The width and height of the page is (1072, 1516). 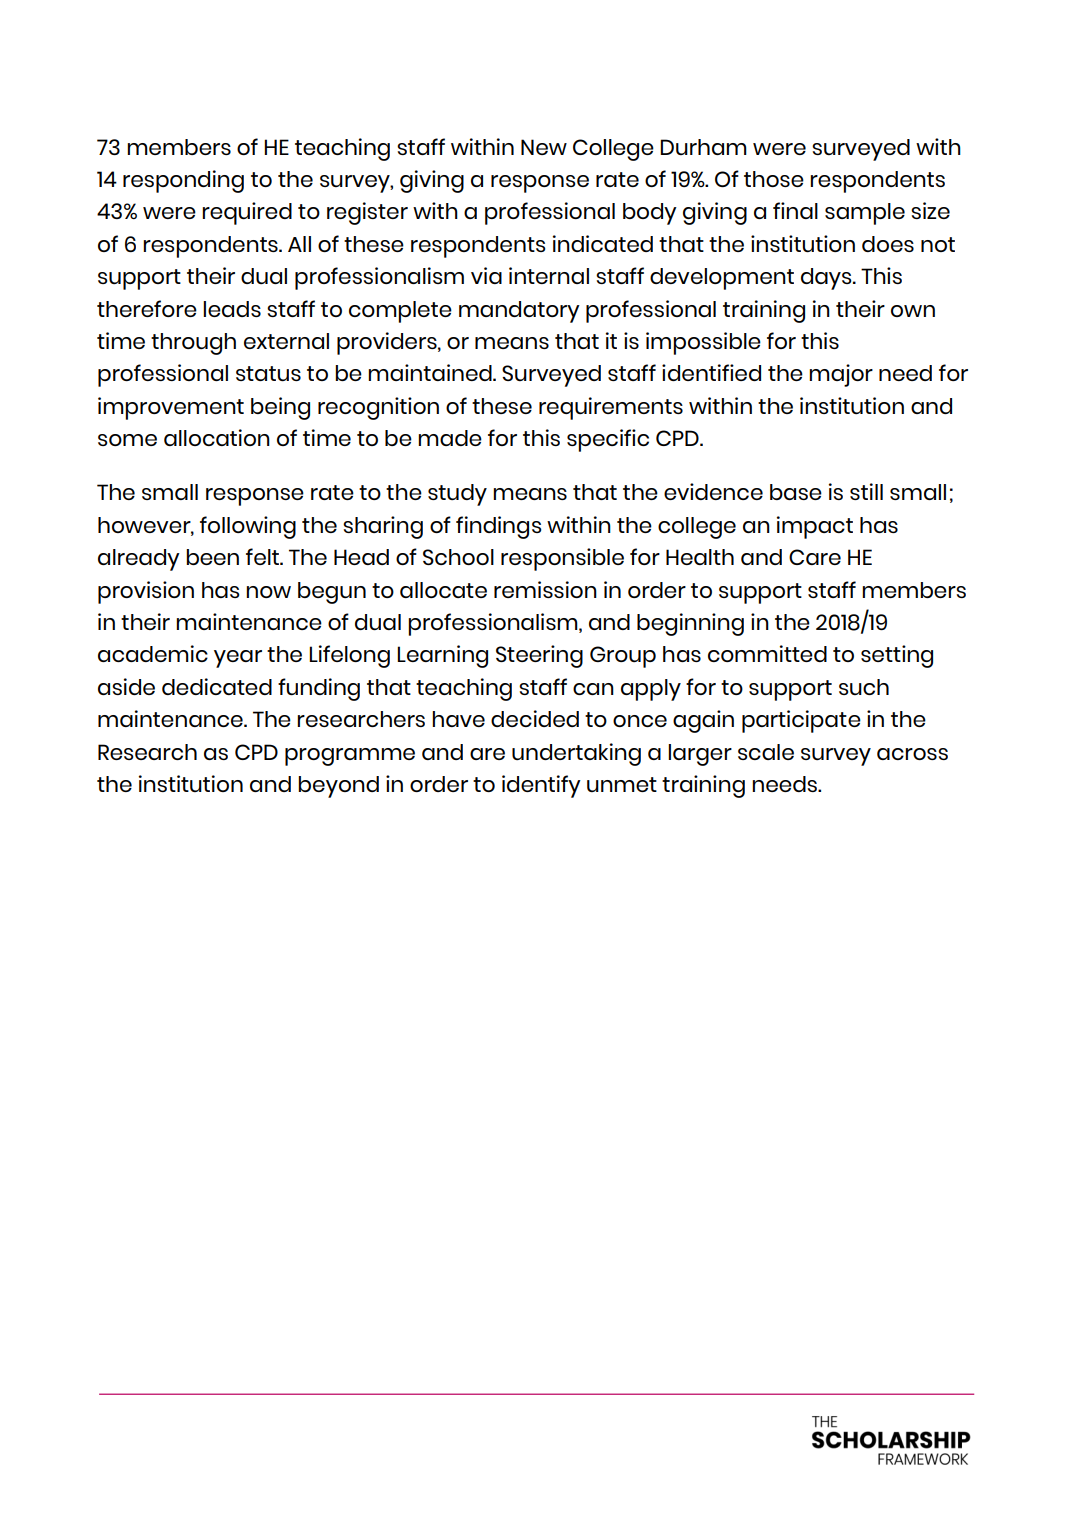 I want to click on allocation, so click(x=217, y=437).
